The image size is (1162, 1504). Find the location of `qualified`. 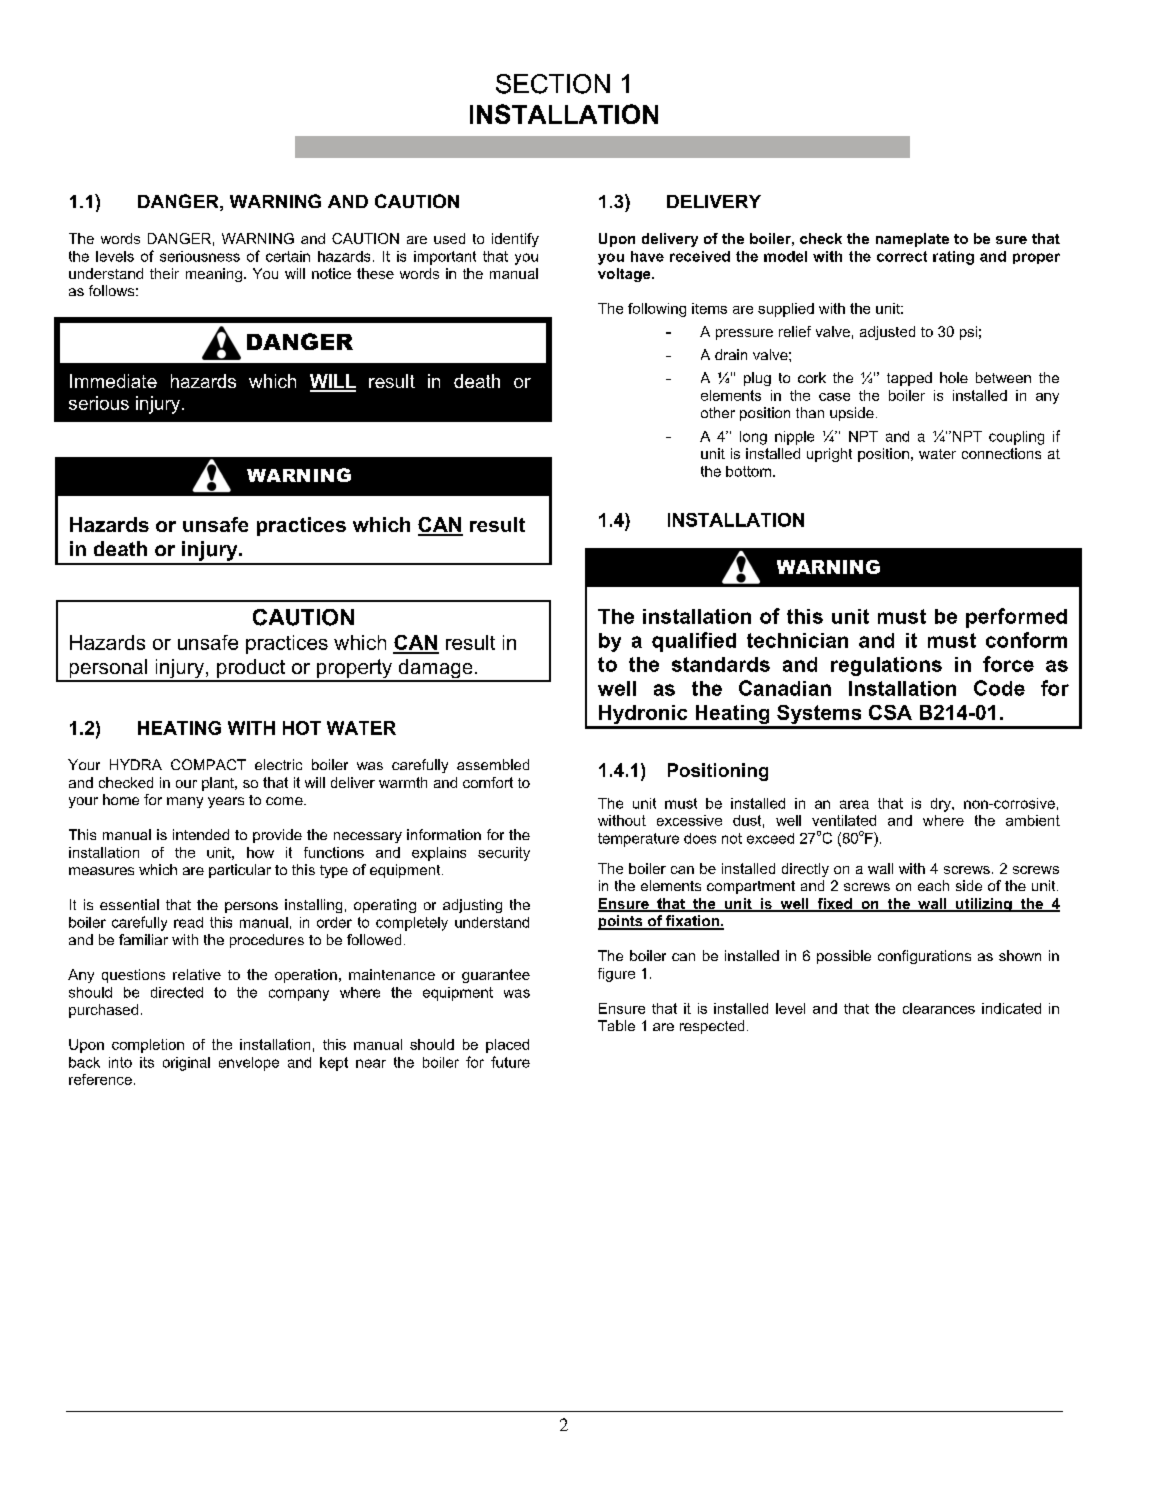

qualified is located at coordinates (694, 642).
